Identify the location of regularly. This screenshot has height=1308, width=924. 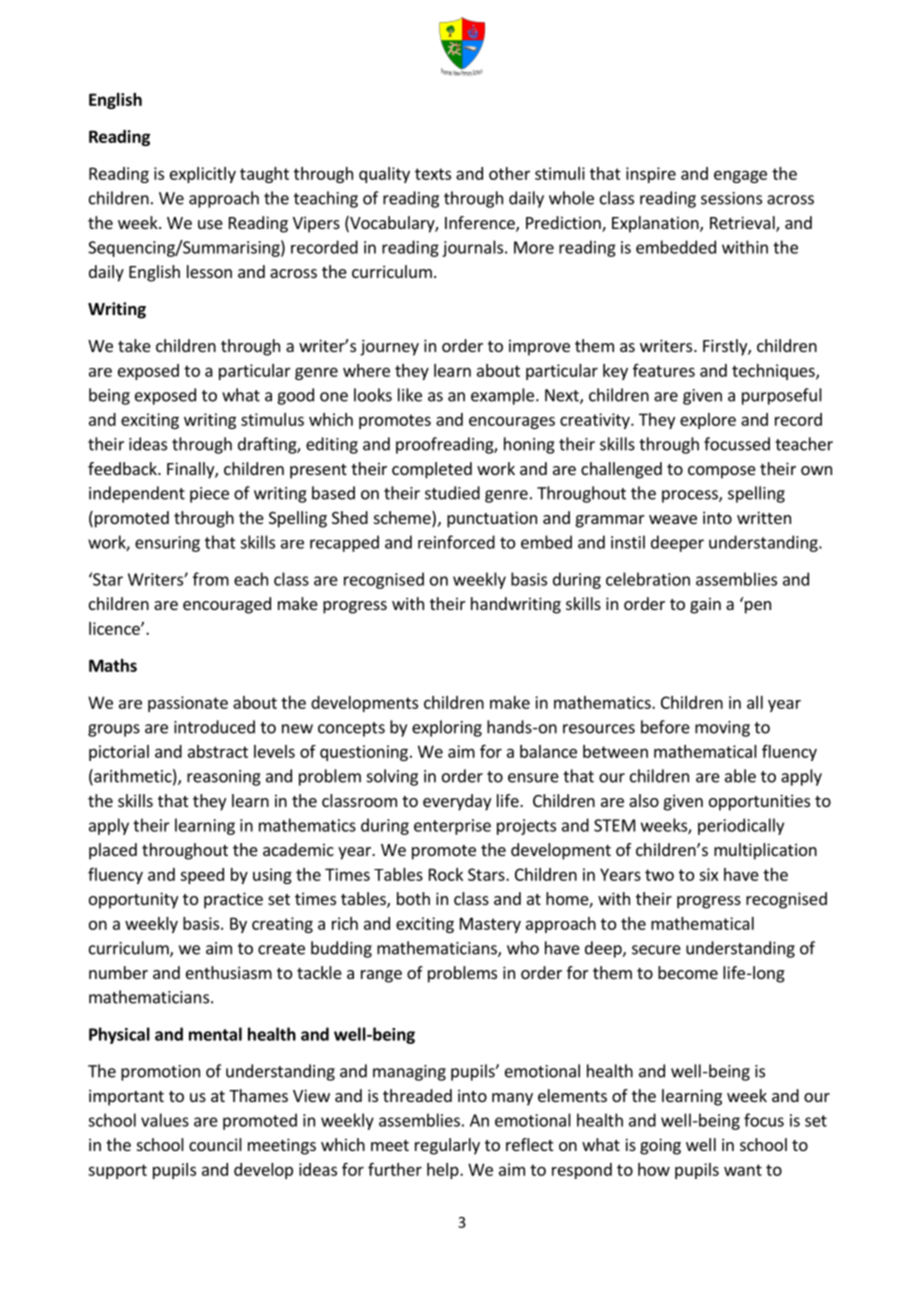
(447, 1146).
